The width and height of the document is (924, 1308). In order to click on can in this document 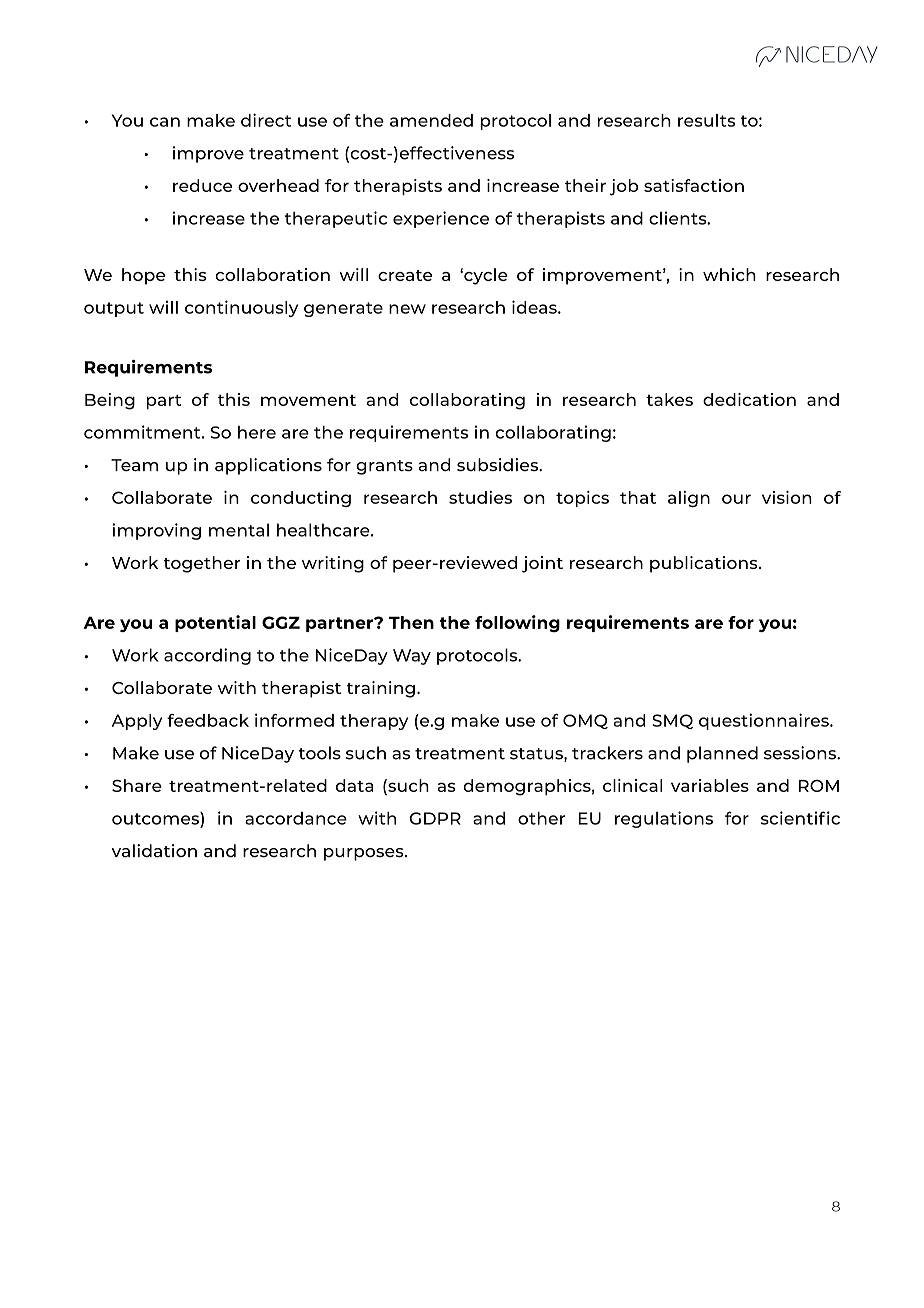, I will do `click(165, 122)`.
